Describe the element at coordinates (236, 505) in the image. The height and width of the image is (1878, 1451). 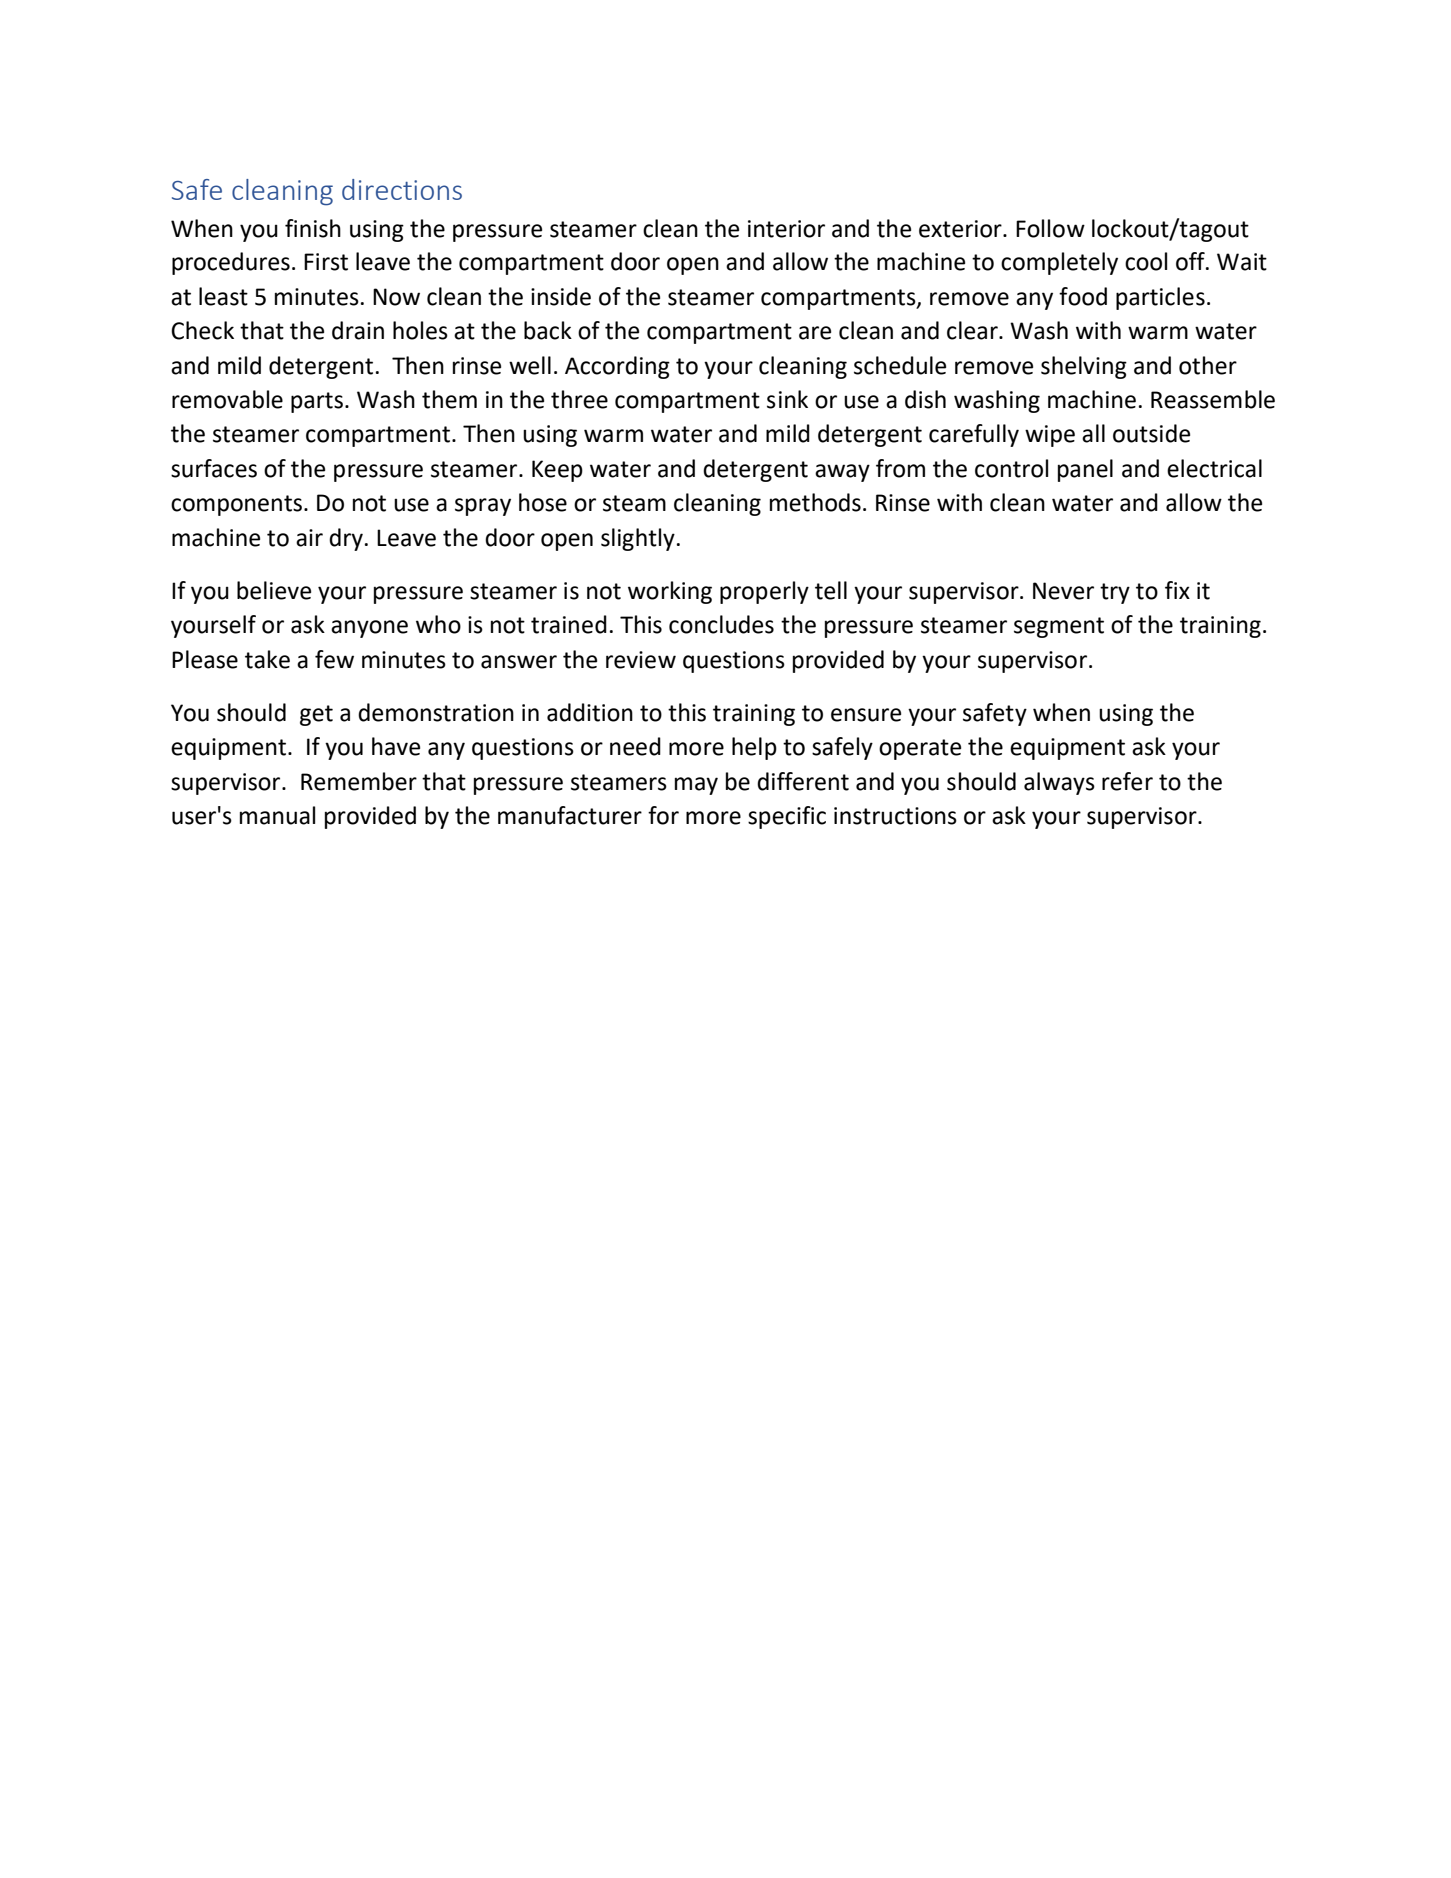
I see `components` at that location.
